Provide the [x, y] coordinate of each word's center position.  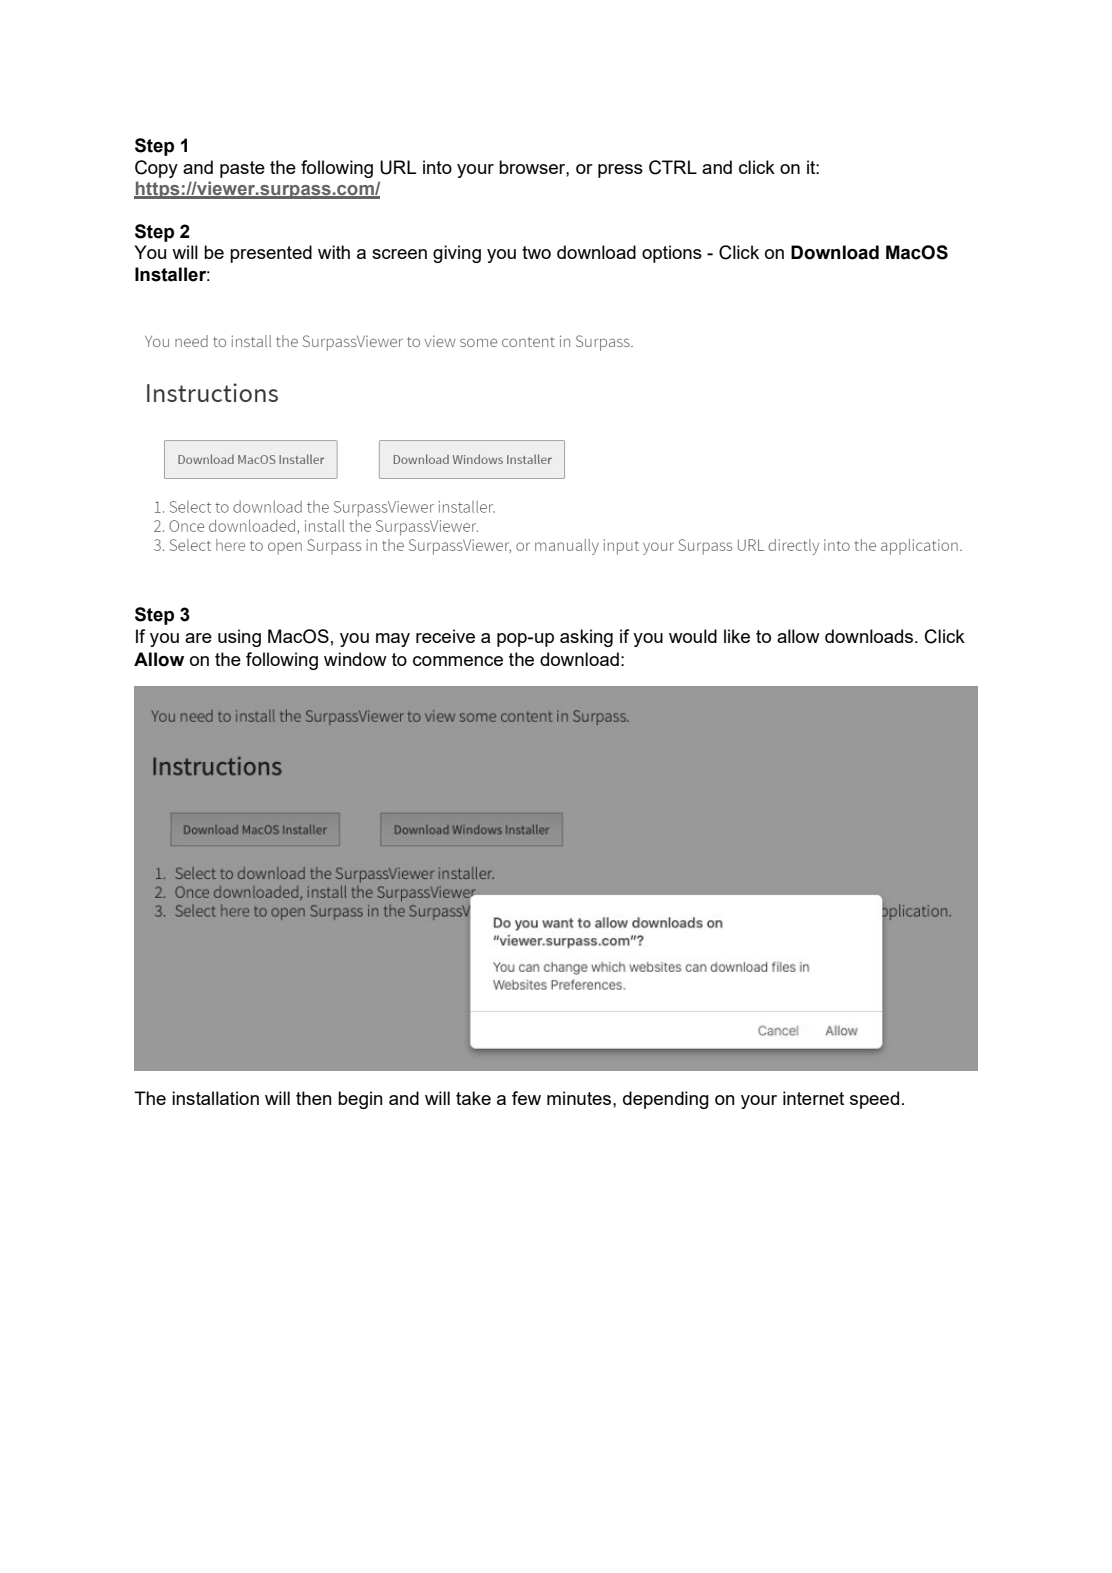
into [437, 167]
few [526, 1098]
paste [242, 169]
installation [215, 1098]
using [239, 638]
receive [445, 636]
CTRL [673, 167]
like [737, 636]
